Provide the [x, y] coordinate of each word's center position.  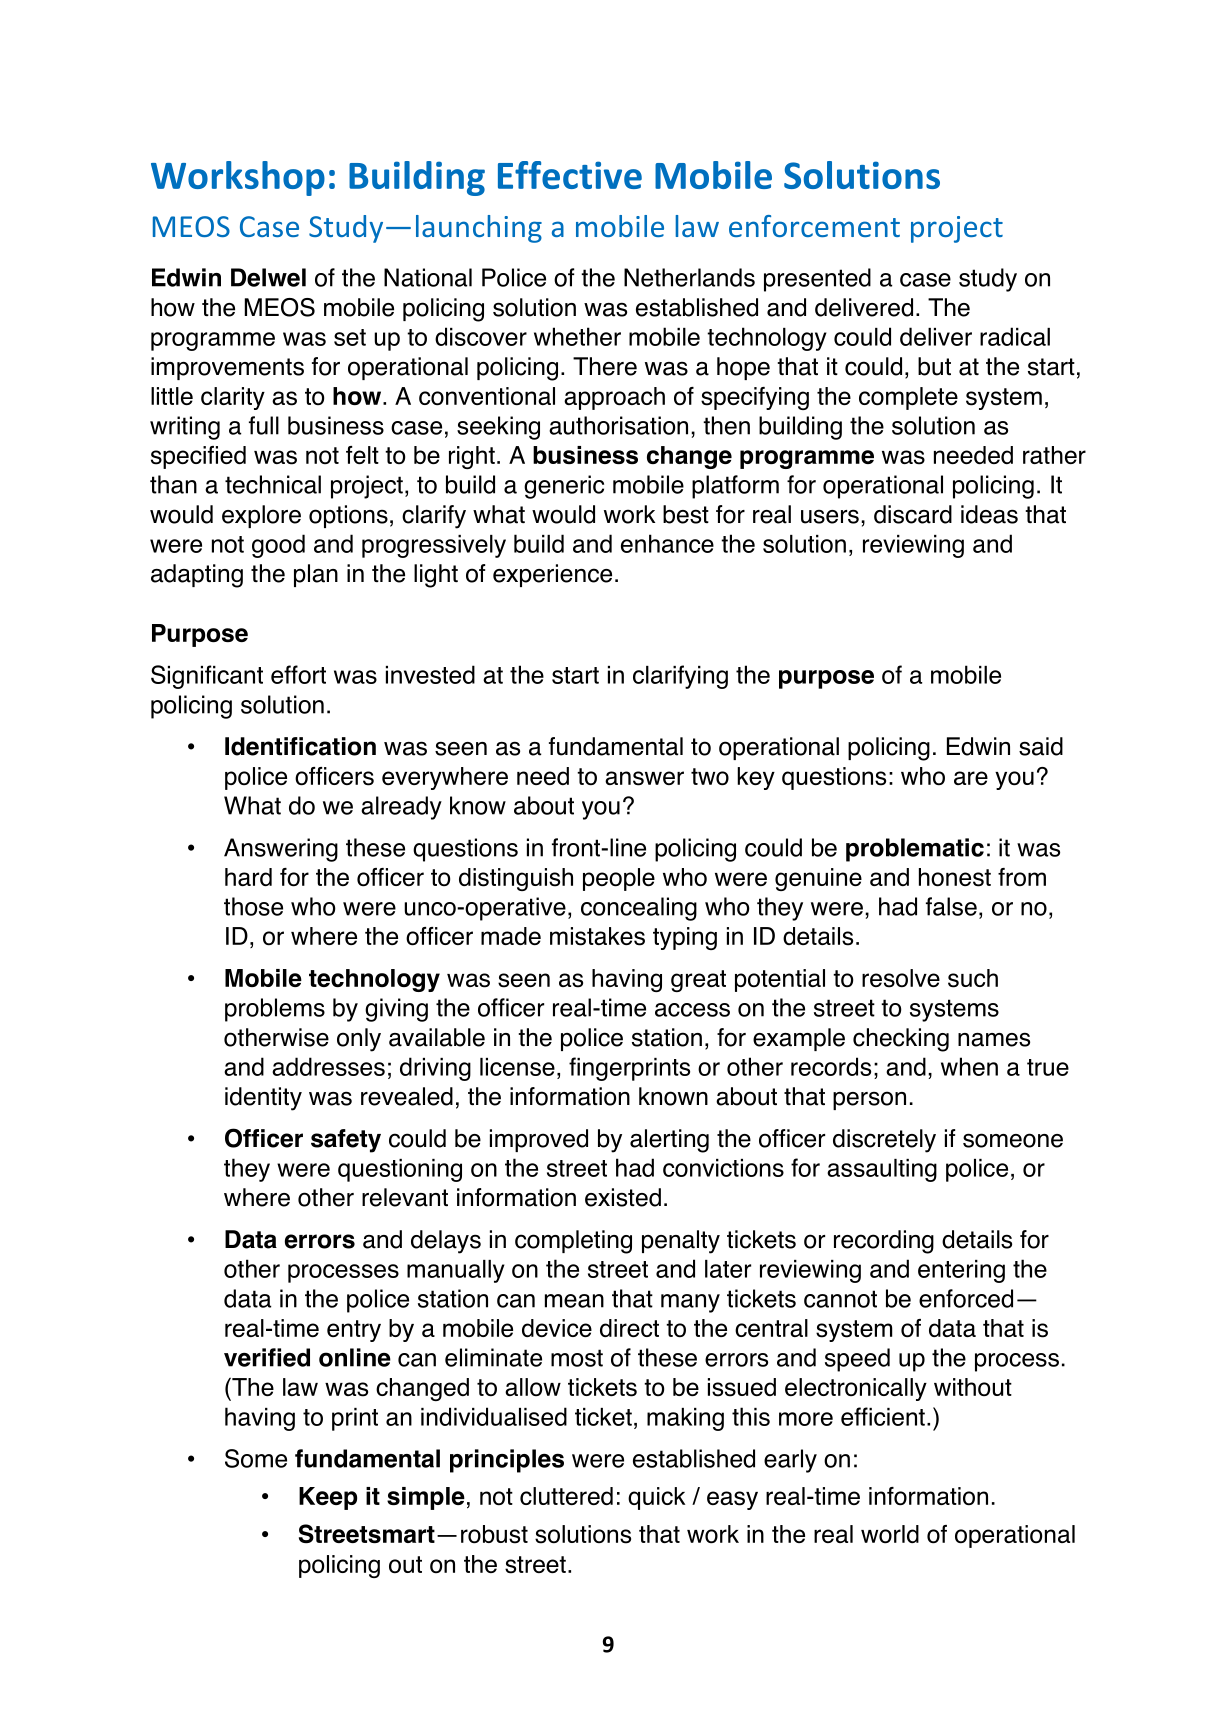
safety [346, 1141]
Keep [328, 1498]
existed [623, 1197]
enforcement [814, 226]
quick [656, 1498]
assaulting [882, 1170]
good [278, 546]
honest [955, 877]
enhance [667, 543]
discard [913, 514]
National [428, 277]
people [619, 879]
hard [248, 877]
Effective [570, 175]
